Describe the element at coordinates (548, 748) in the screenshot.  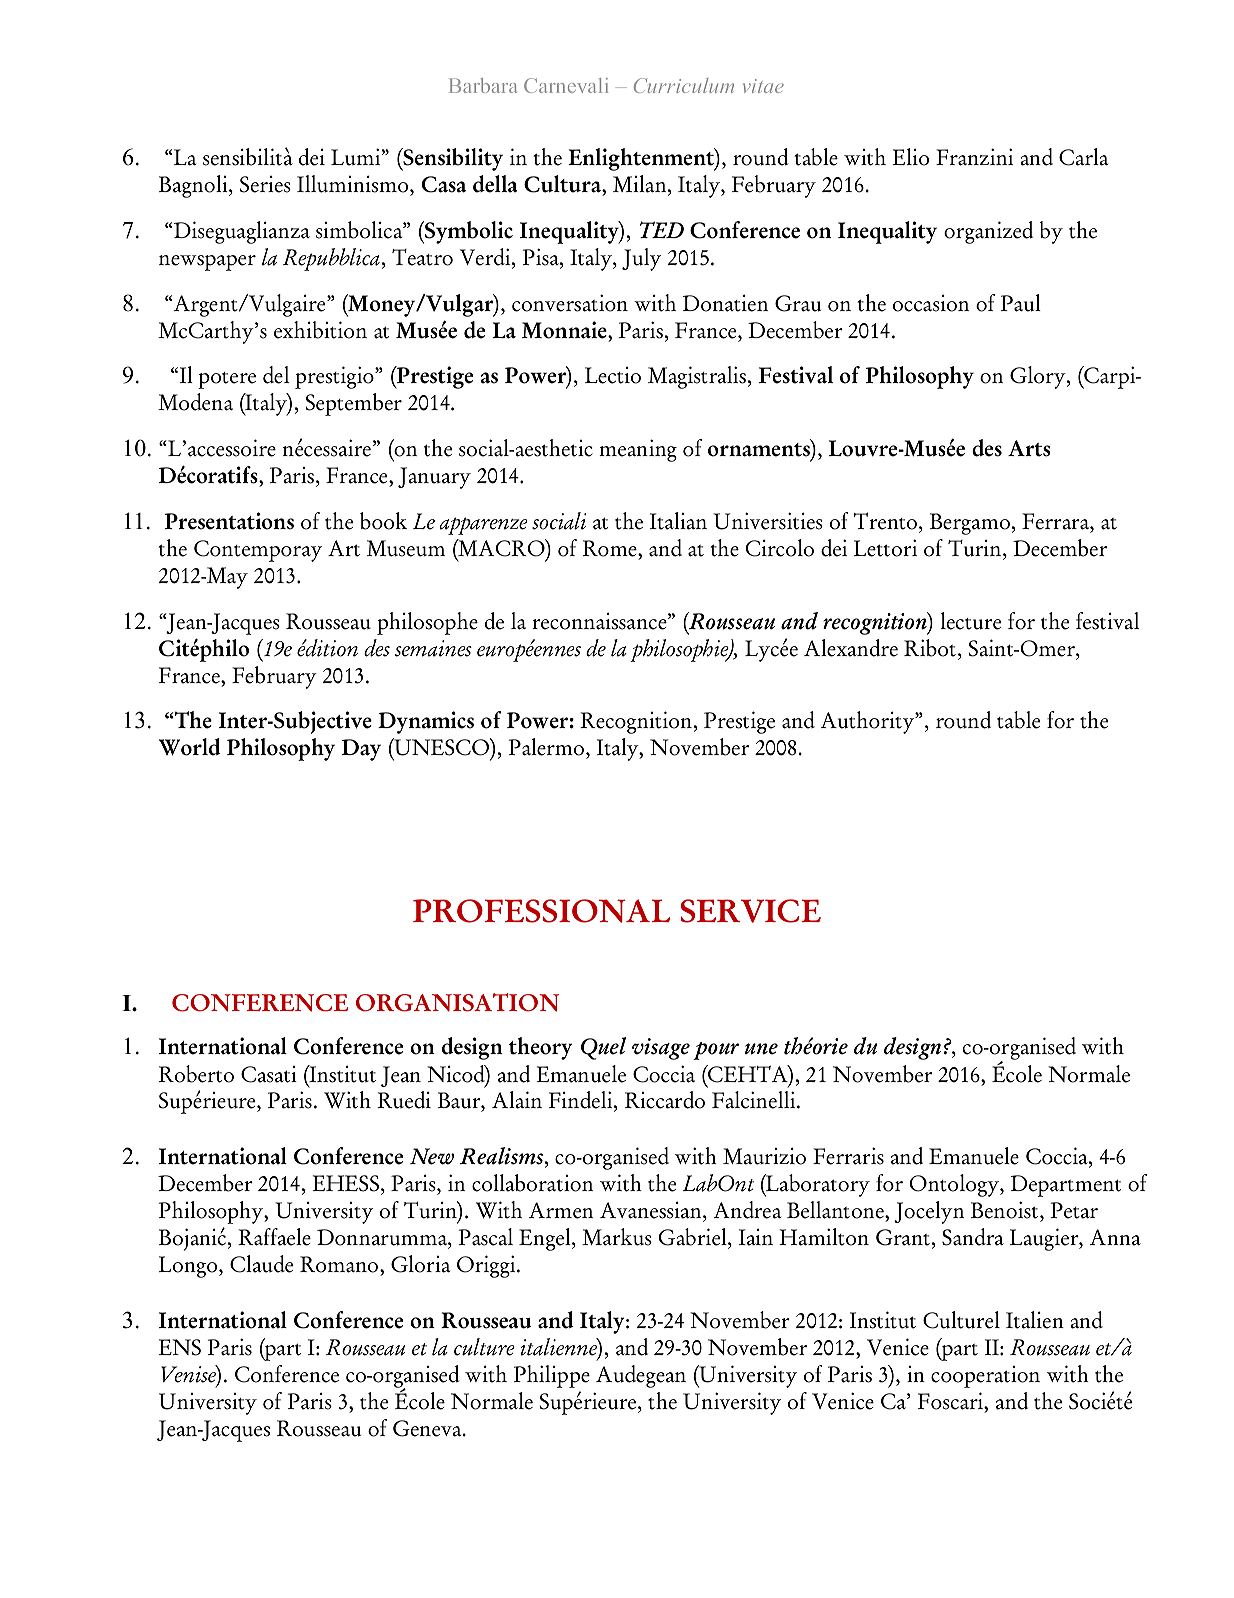
I see `Palermo` at that location.
